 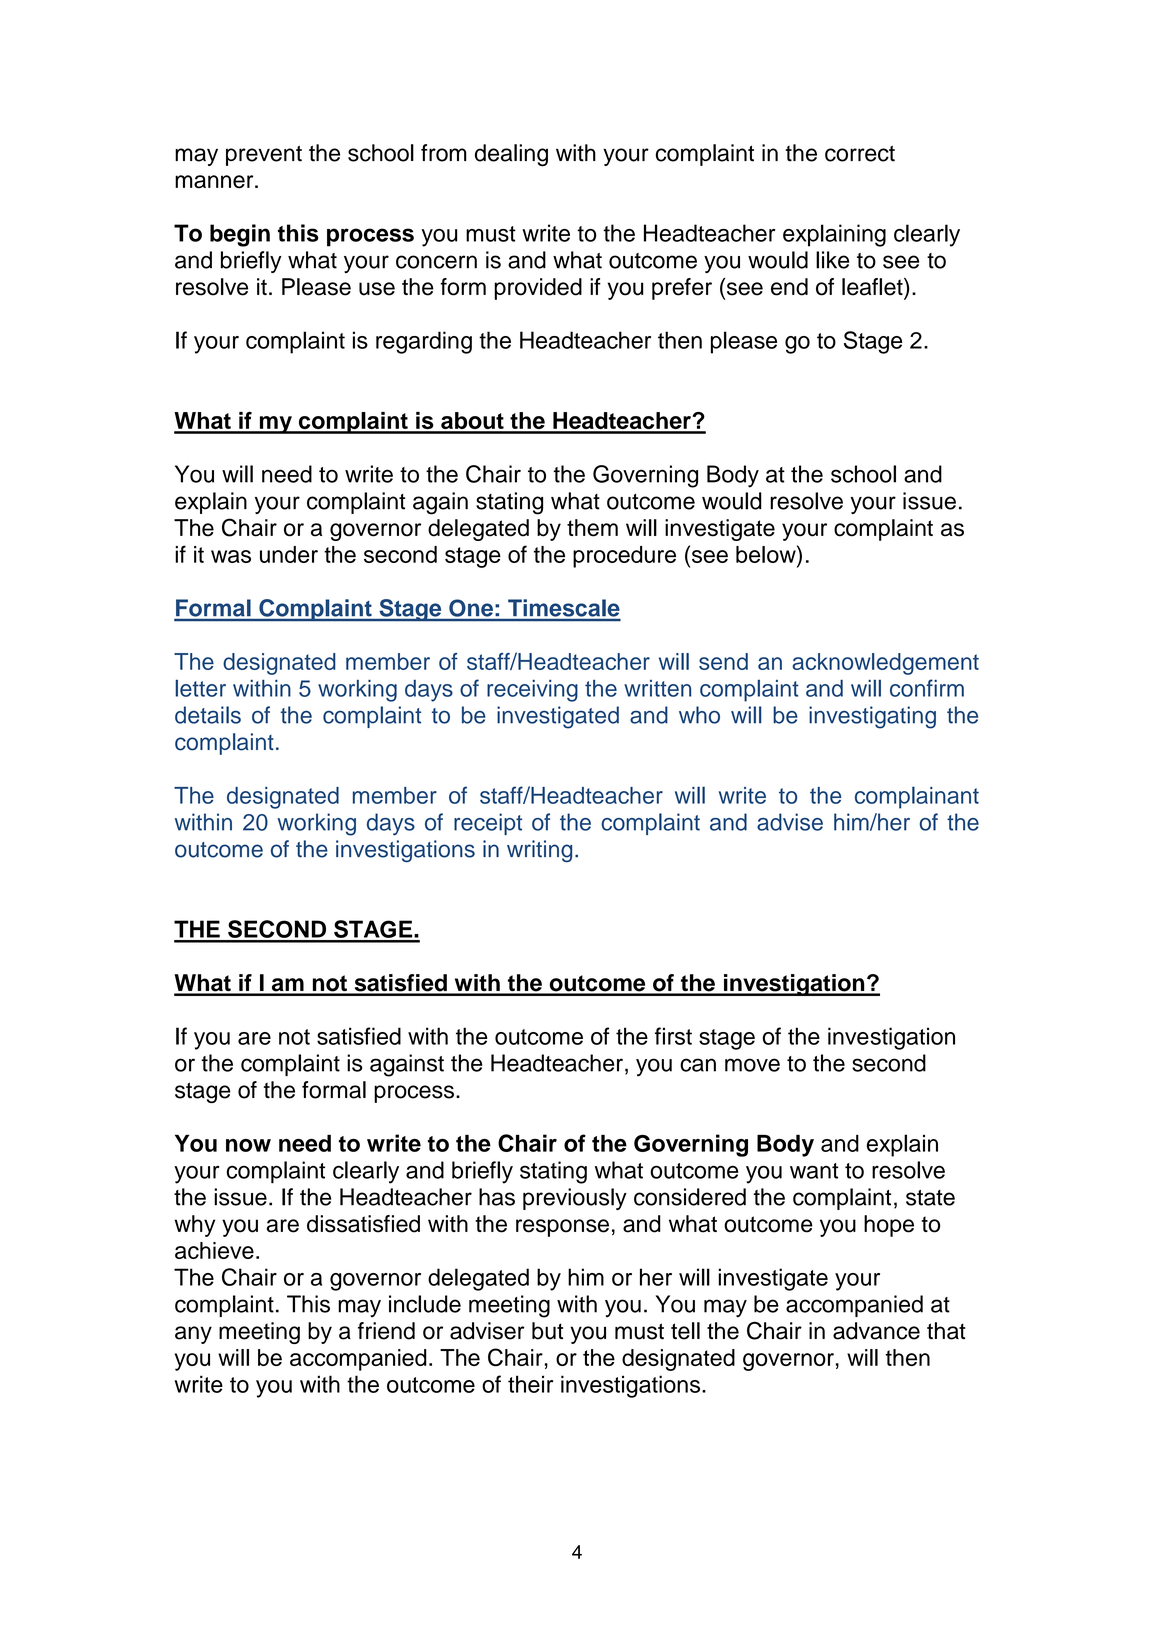 I want to click on under, so click(x=289, y=554).
